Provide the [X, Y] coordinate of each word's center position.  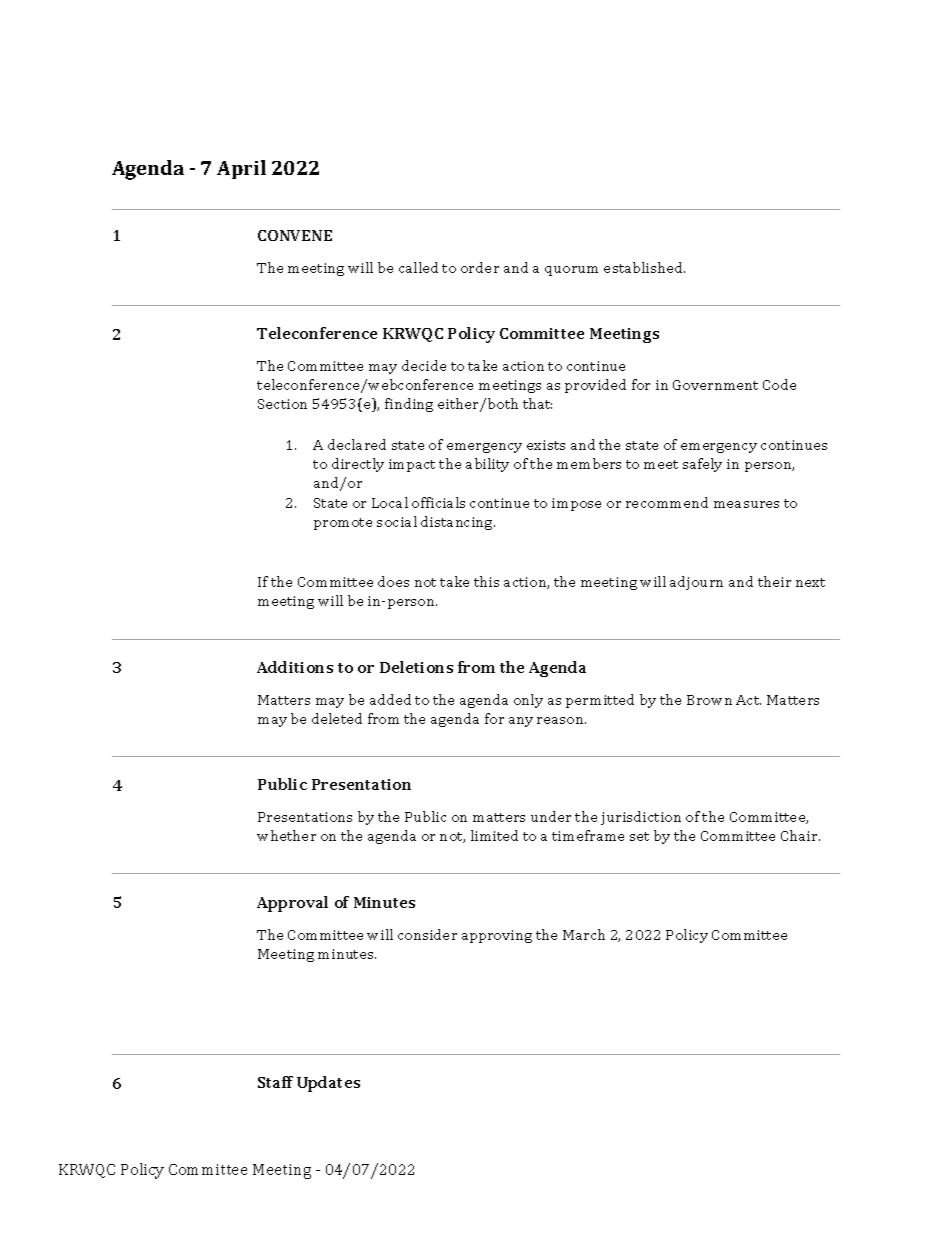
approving [497, 936]
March [584, 934]
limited [494, 835]
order [480, 267]
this [486, 581]
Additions [295, 667]
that [537, 403]
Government [715, 385]
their [774, 581]
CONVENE [295, 235]
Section [282, 404]
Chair [800, 835]
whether [286, 835]
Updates [328, 1084]
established [644, 267]
